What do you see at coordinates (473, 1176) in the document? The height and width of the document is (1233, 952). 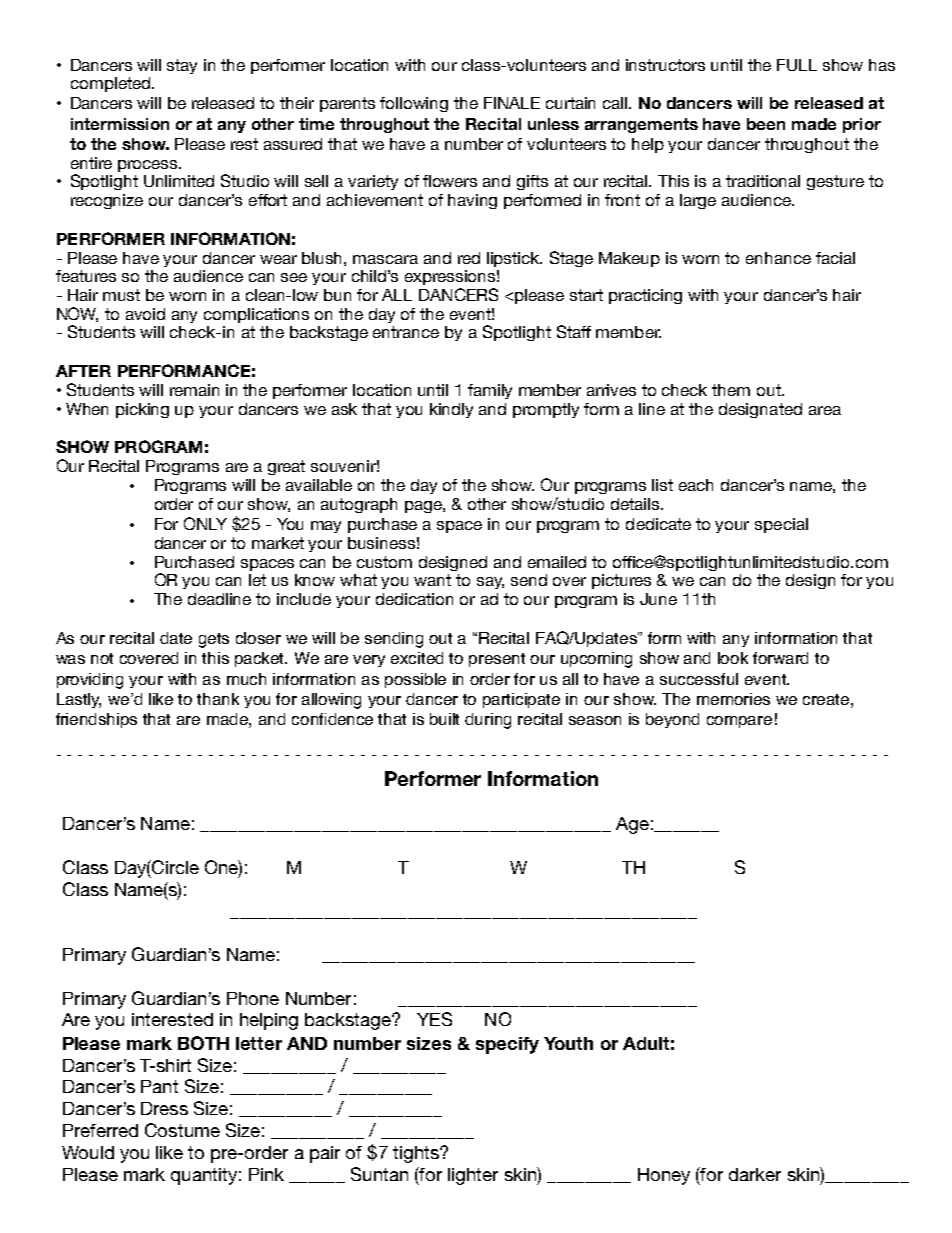 I see `lighter` at bounding box center [473, 1176].
